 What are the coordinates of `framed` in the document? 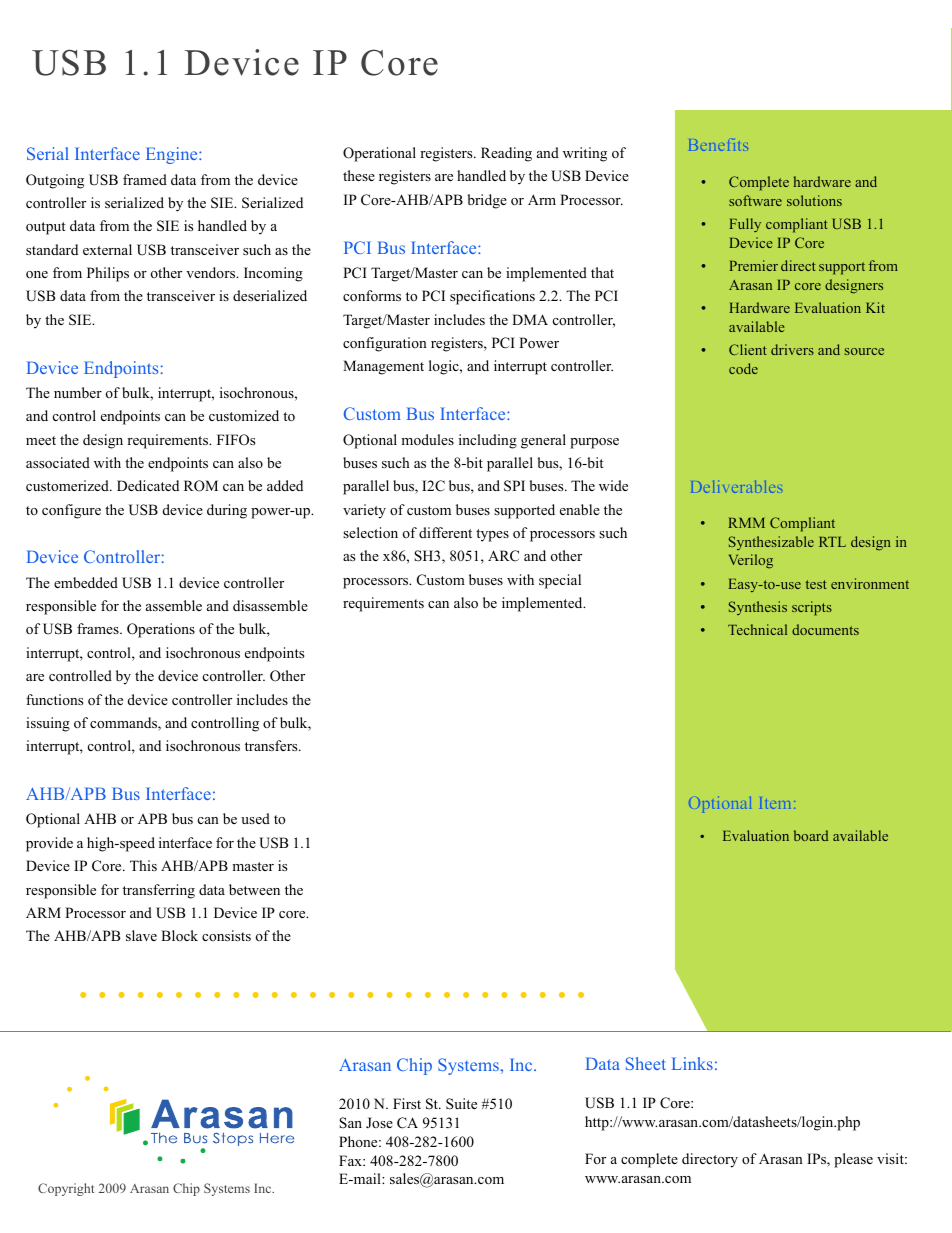 It's located at (145, 179).
